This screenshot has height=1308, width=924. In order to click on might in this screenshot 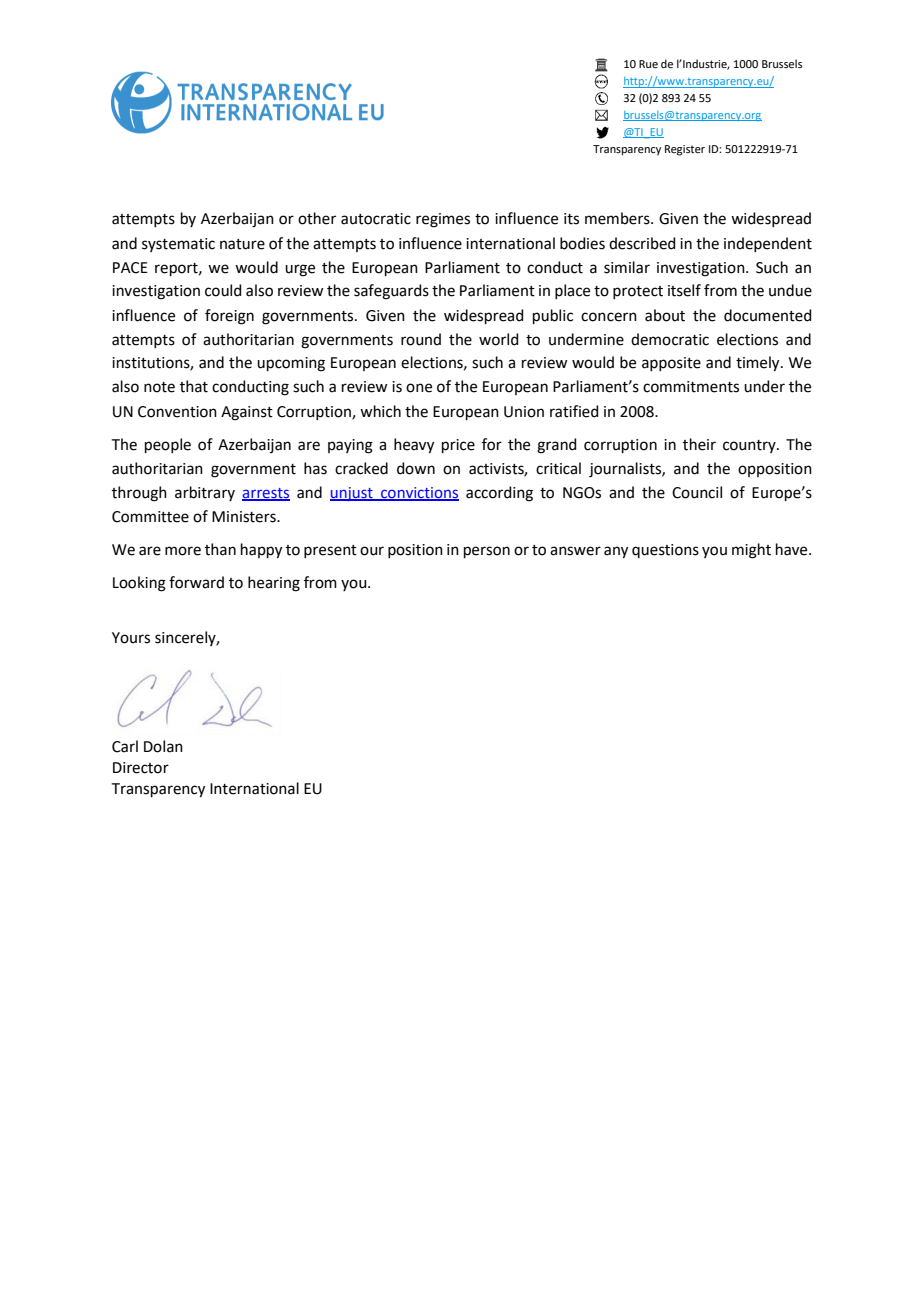, I will do `click(751, 551)`.
